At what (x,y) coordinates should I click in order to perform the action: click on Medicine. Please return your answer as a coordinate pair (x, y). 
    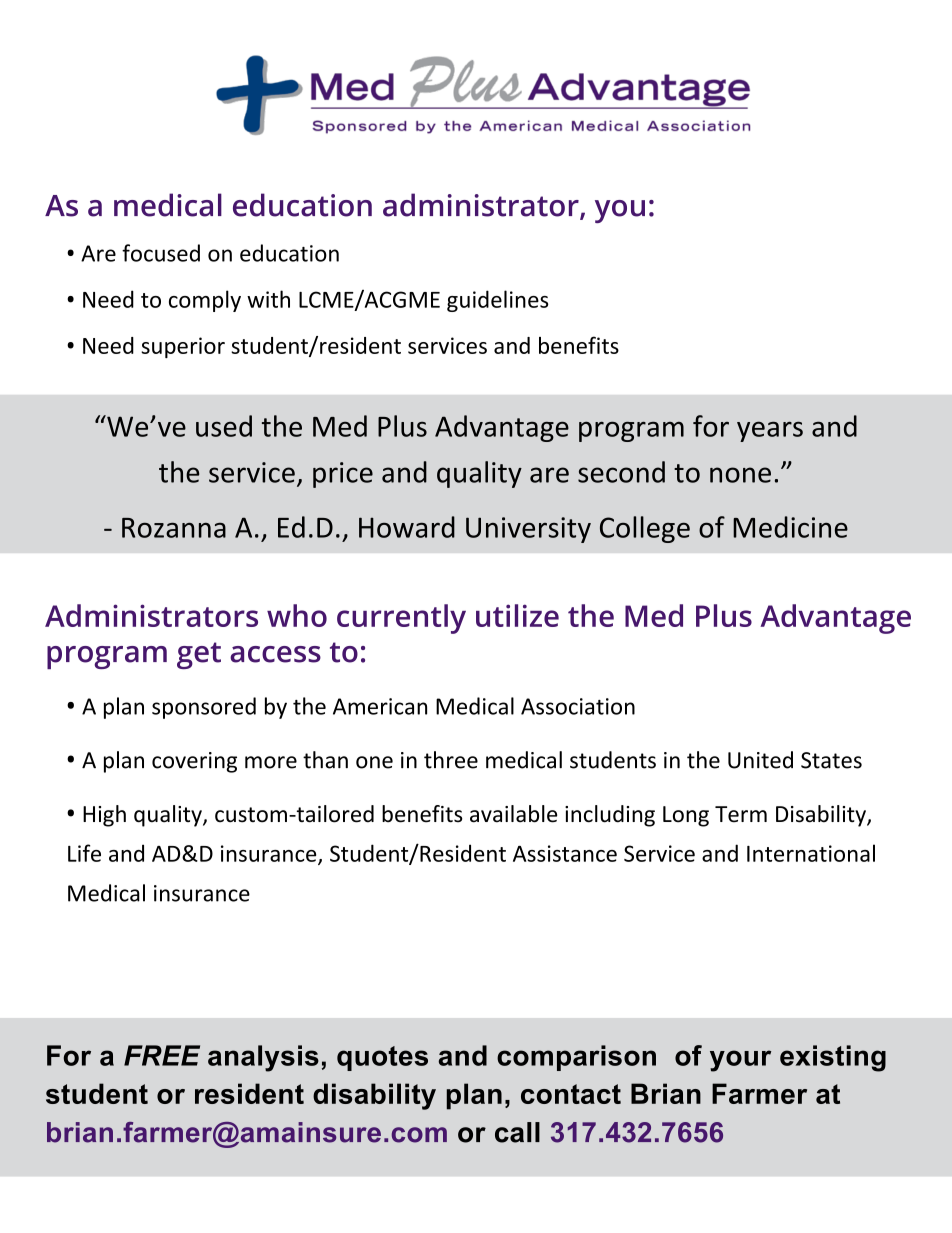
    Looking at the image, I should click on (790, 527).
